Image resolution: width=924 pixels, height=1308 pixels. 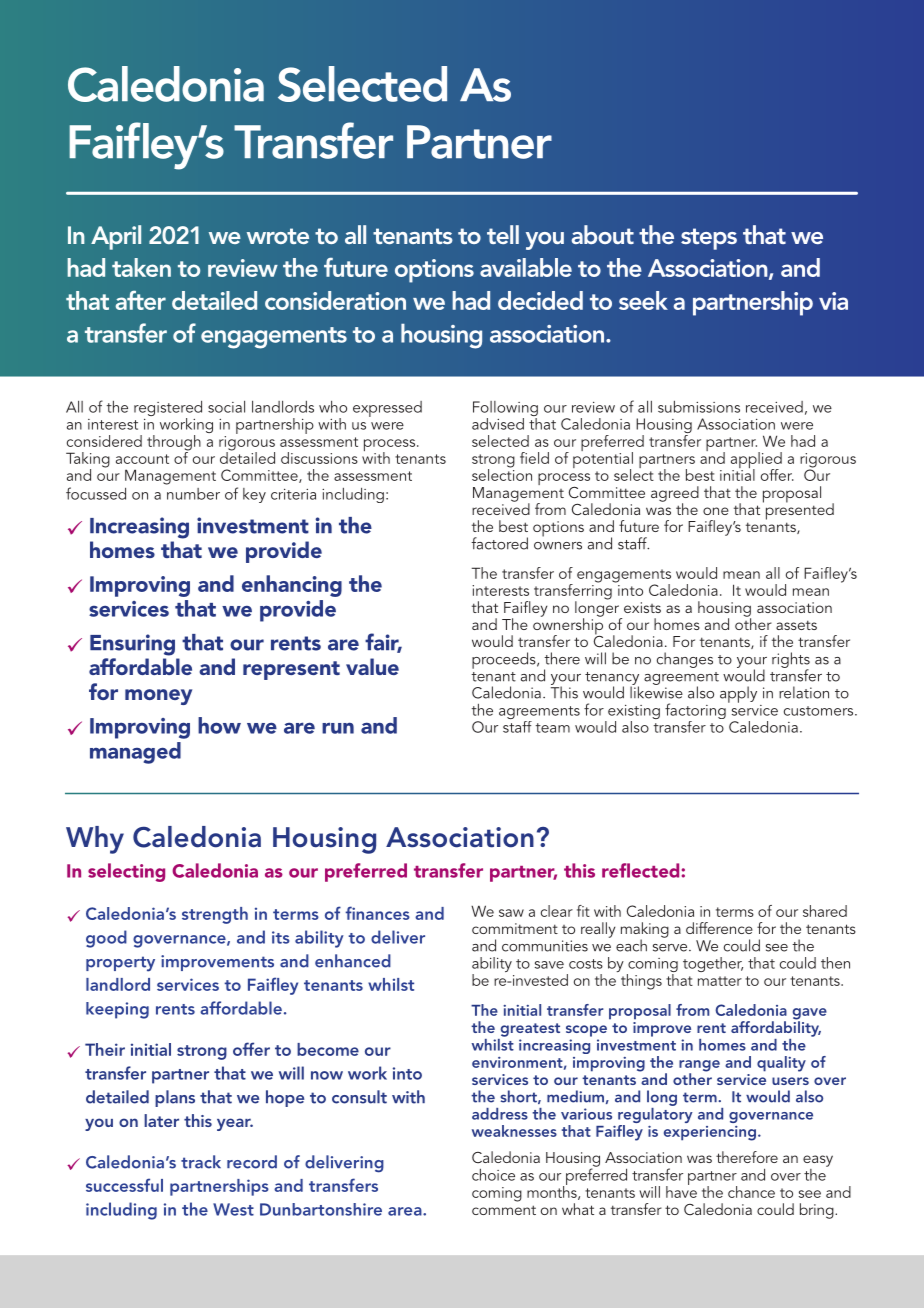 I want to click on Why, so click(x=95, y=840).
